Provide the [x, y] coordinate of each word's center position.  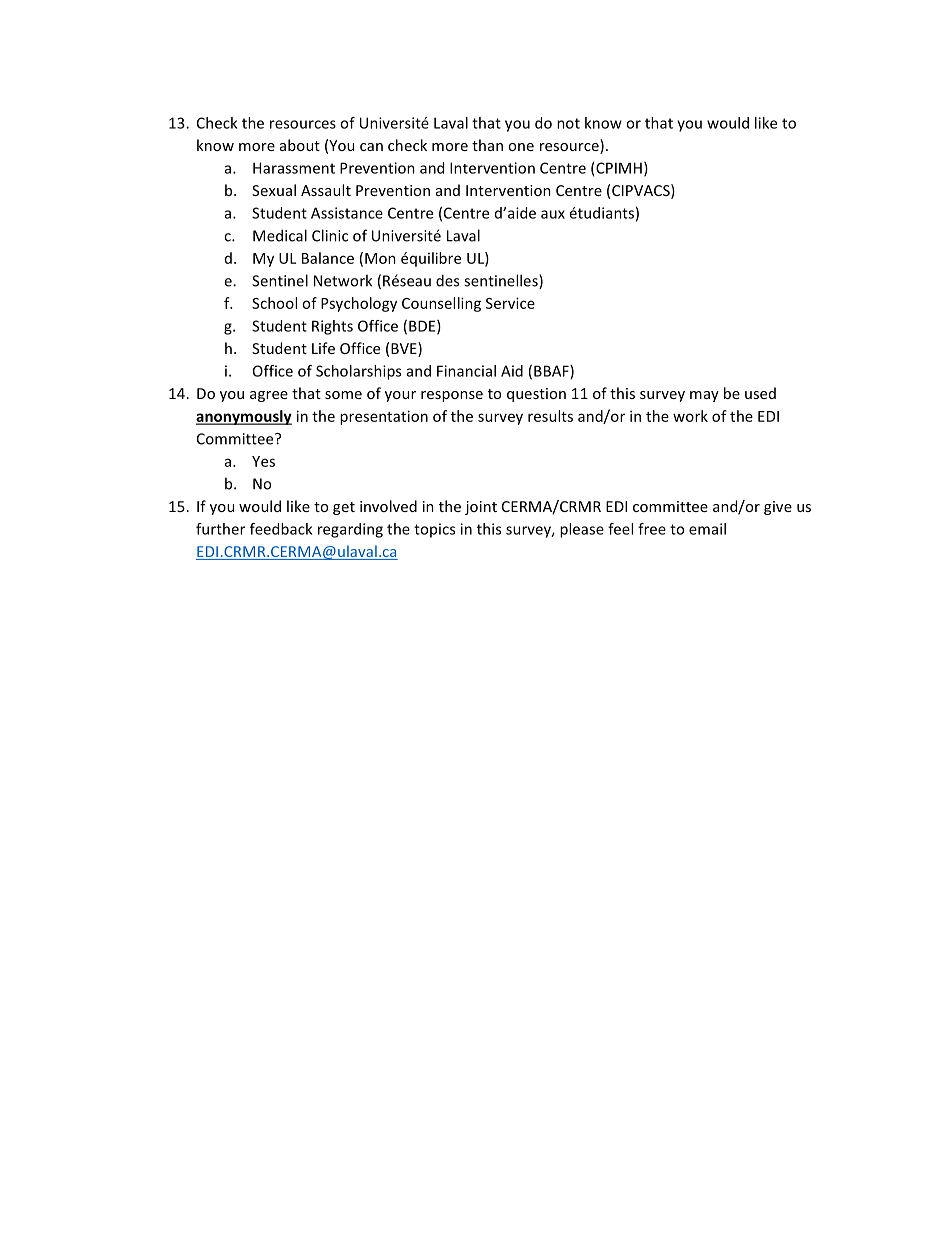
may [704, 396]
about [300, 145]
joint [481, 508]
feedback [281, 529]
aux [553, 214]
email [707, 529]
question [536, 395]
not [568, 123]
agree [269, 396]
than [487, 145]
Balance [328, 258]
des [447, 280]
